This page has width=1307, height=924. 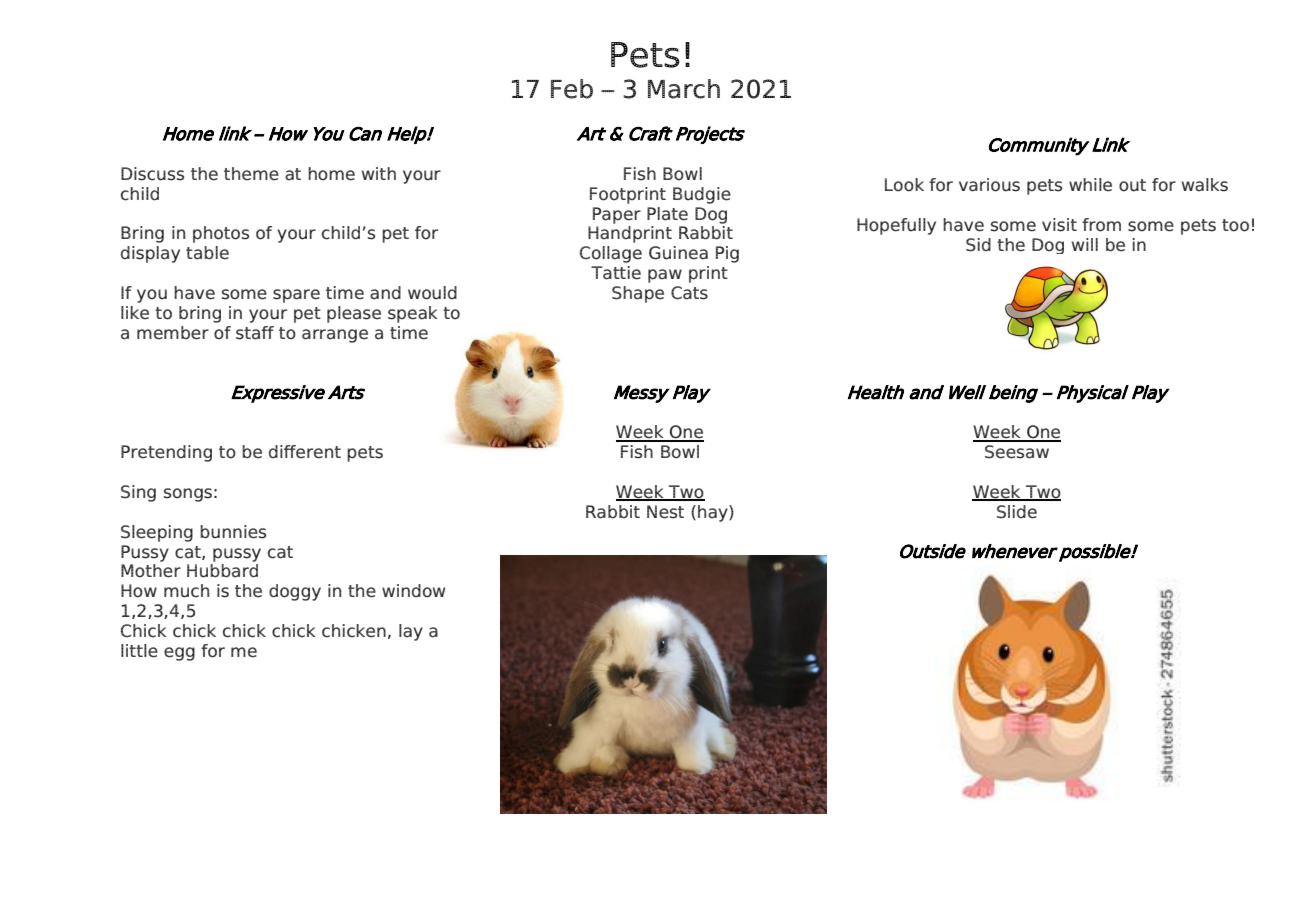 I want to click on Slide, so click(x=1017, y=512).
